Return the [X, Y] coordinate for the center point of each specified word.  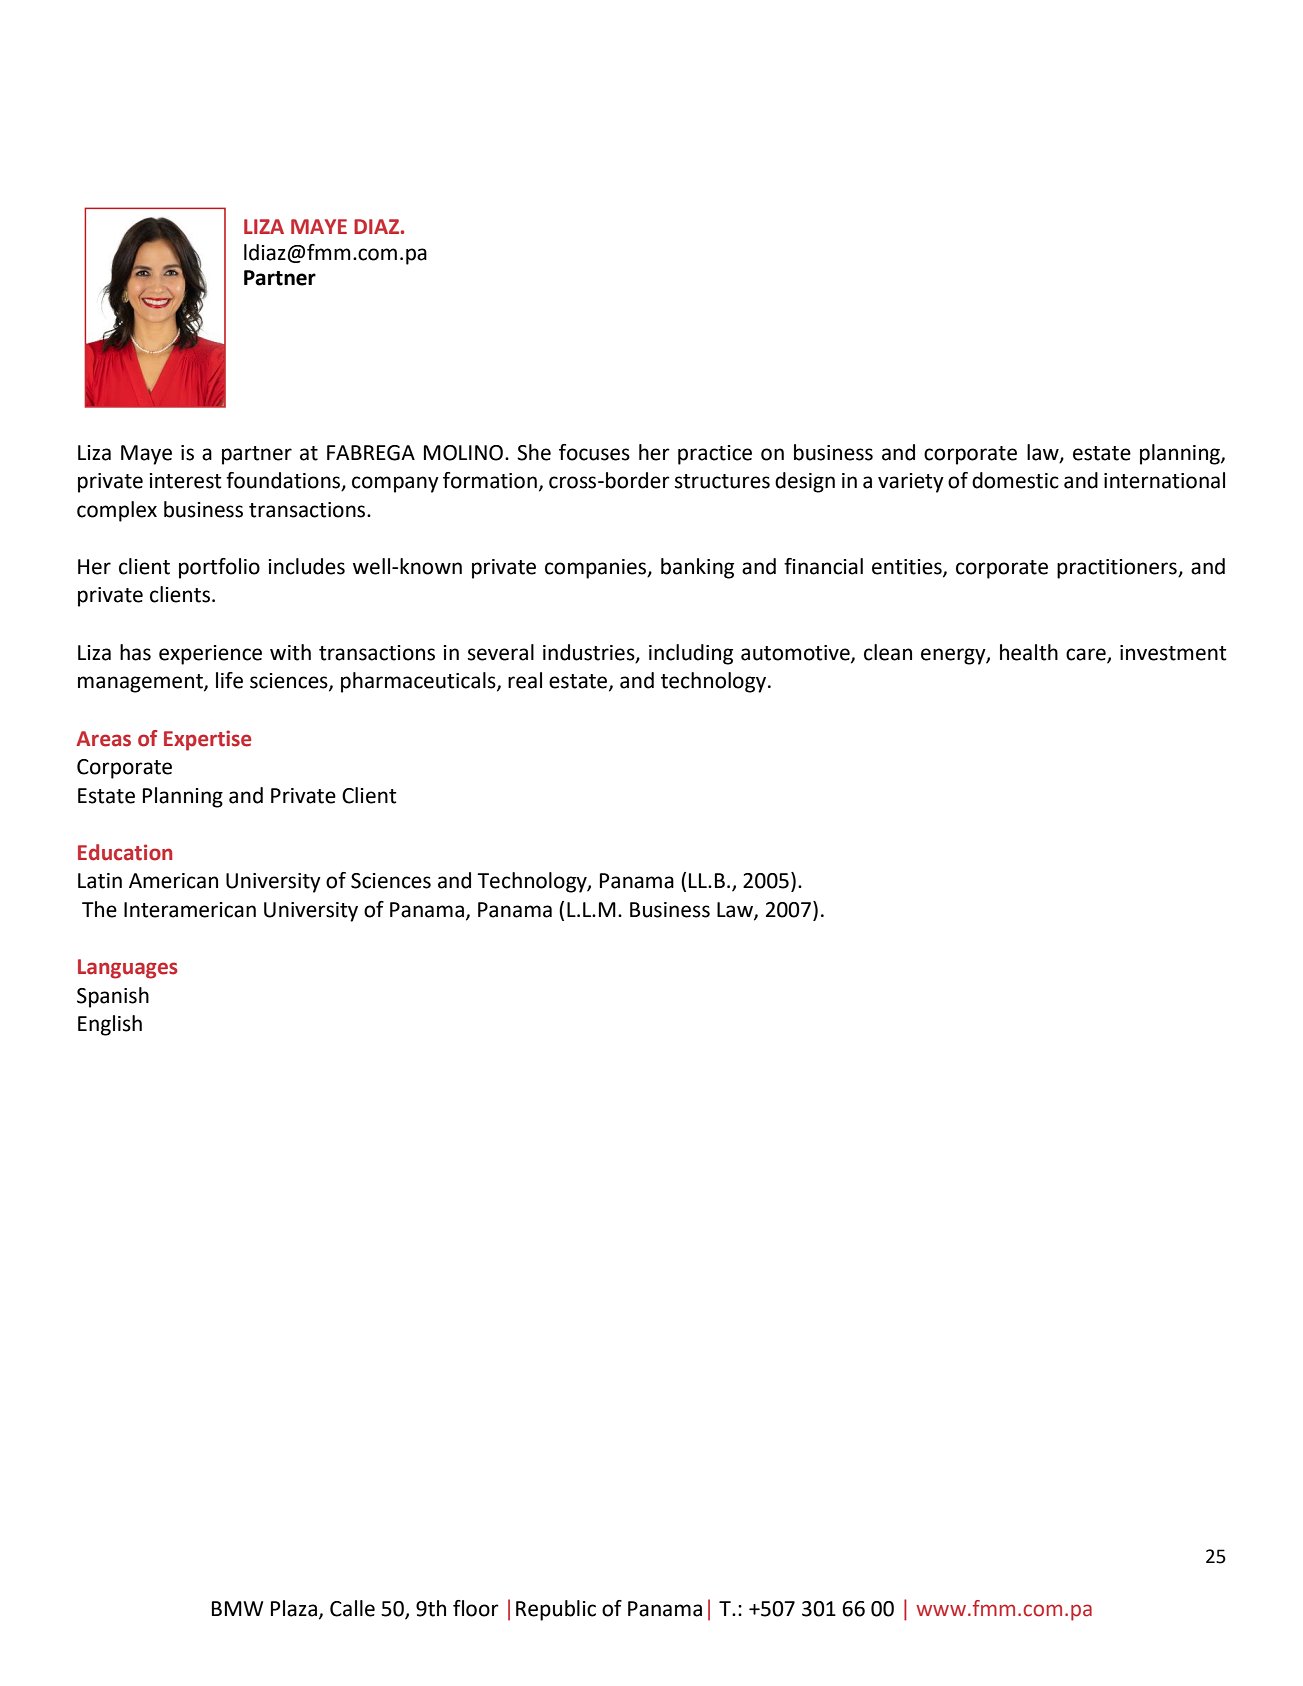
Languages [128, 969]
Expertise [207, 740]
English [110, 1025]
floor [476, 1608]
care [1087, 655]
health [1029, 652]
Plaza [294, 1608]
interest [186, 481]
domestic [1015, 480]
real [525, 680]
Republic [556, 1610]
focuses [594, 452]
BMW [237, 1608]
